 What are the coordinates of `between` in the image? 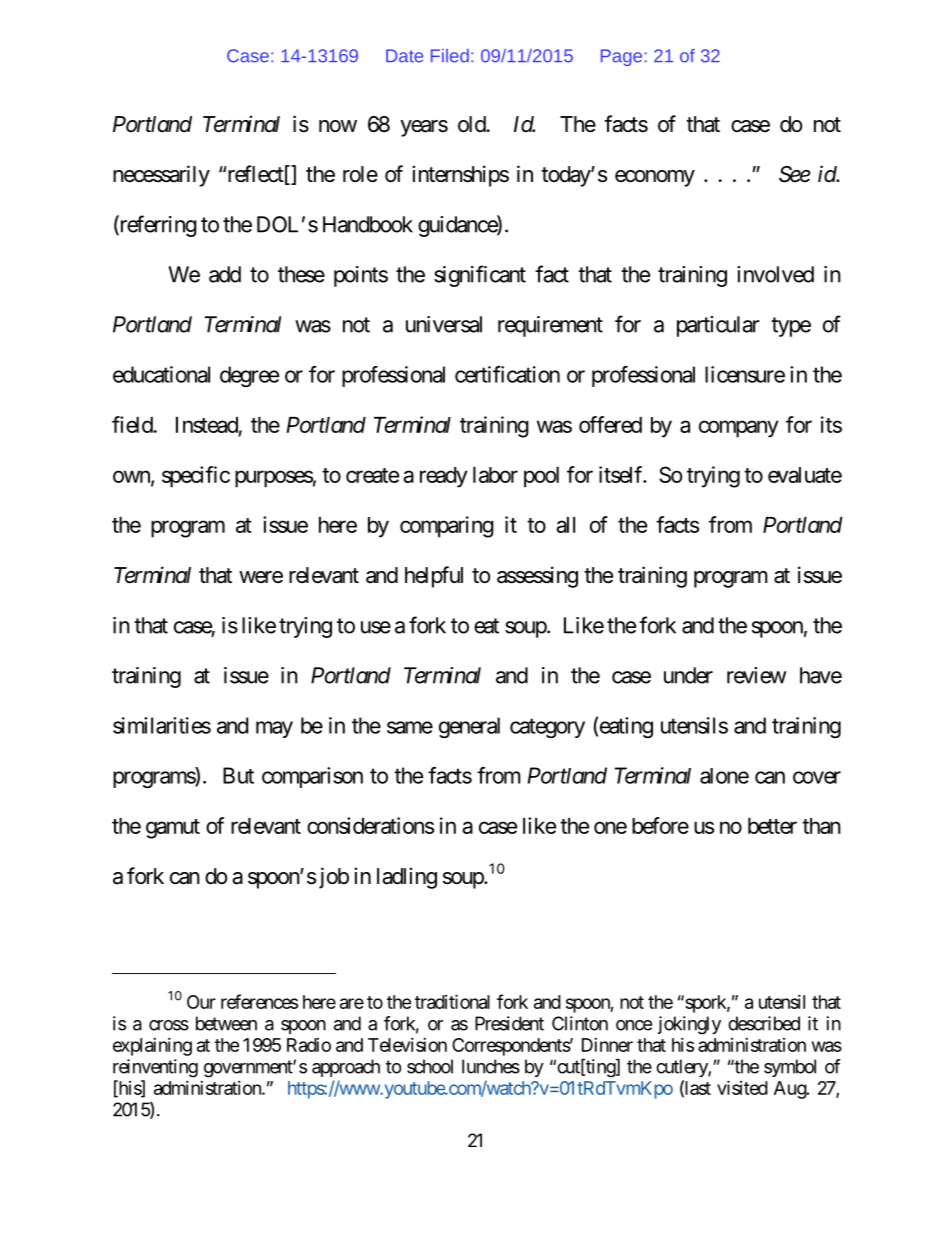 It's located at (226, 1023).
